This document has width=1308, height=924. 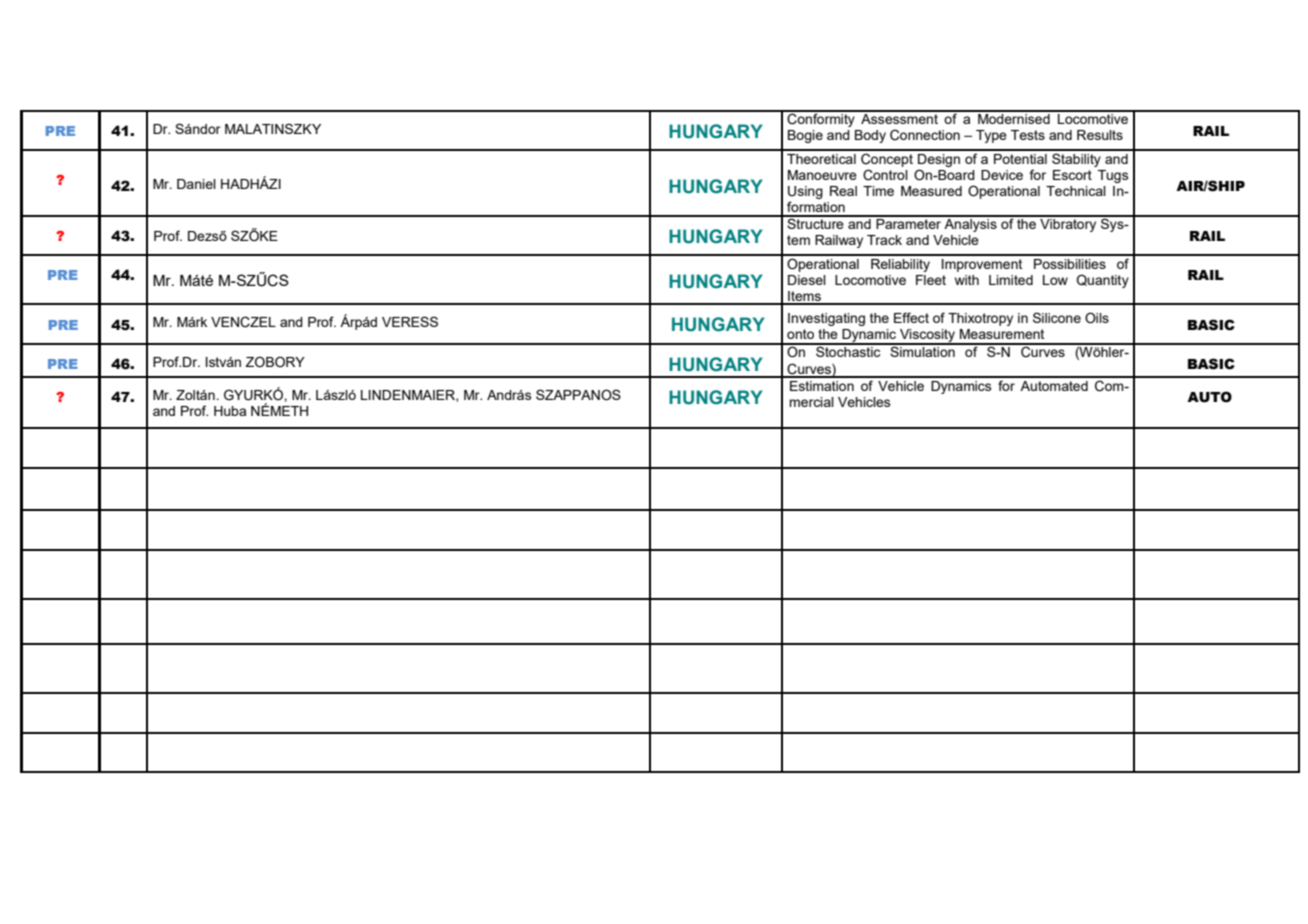 What do you see at coordinates (815, 222) in the document?
I see `Structure` at bounding box center [815, 222].
